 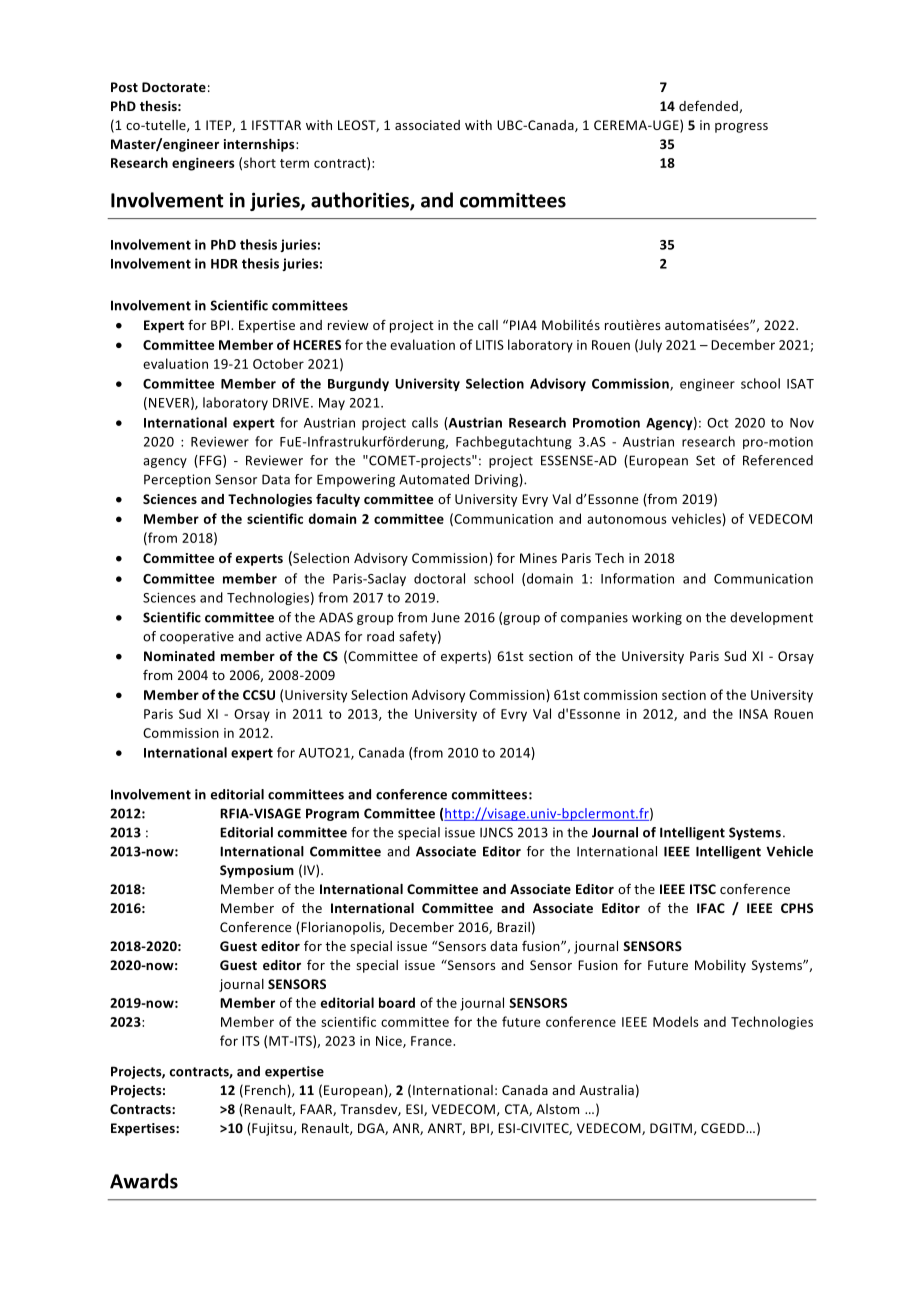 What do you see at coordinates (709, 107) in the document?
I see `defended` at bounding box center [709, 107].
